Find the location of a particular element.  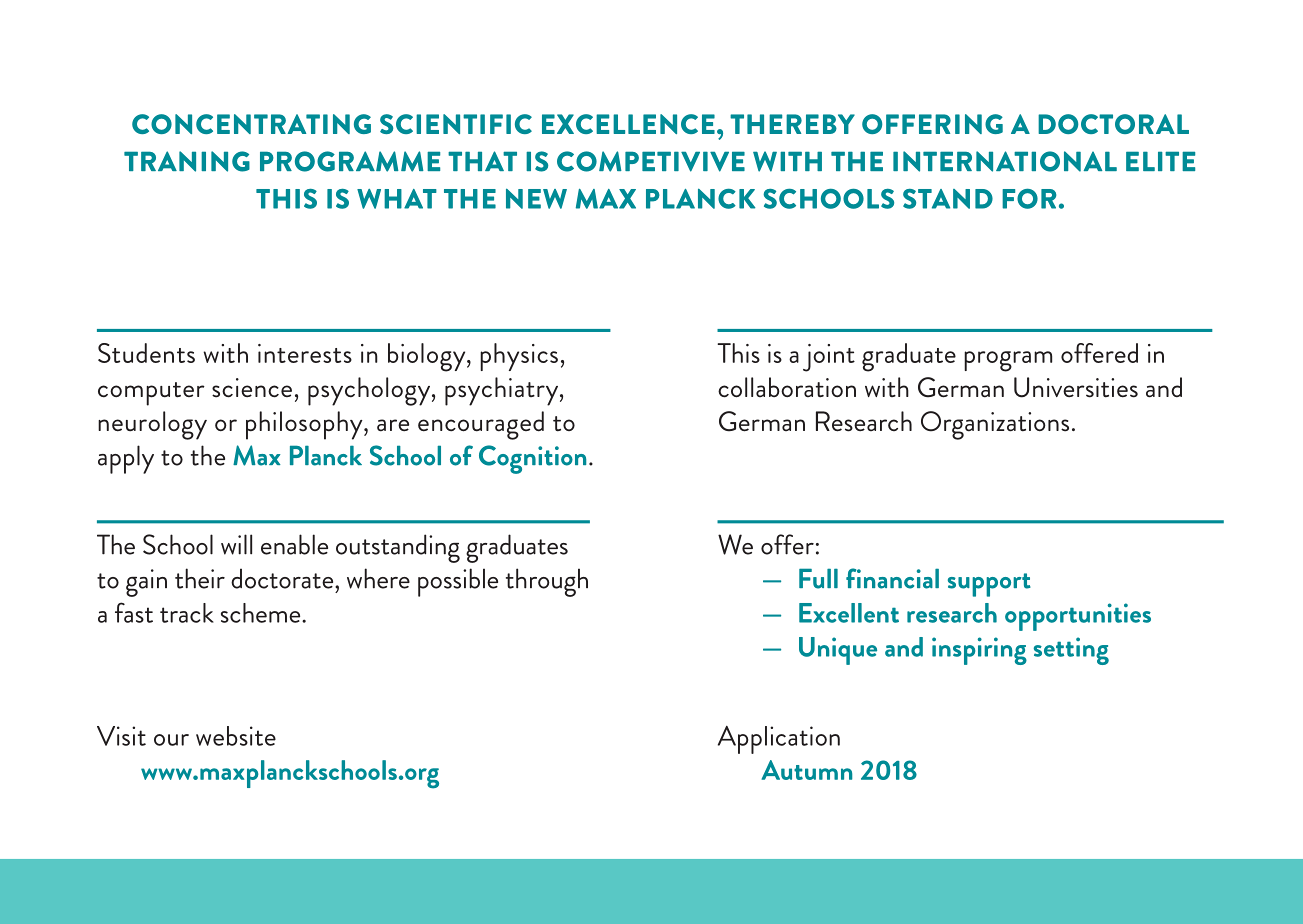

Cognition is located at coordinates (532, 459).
